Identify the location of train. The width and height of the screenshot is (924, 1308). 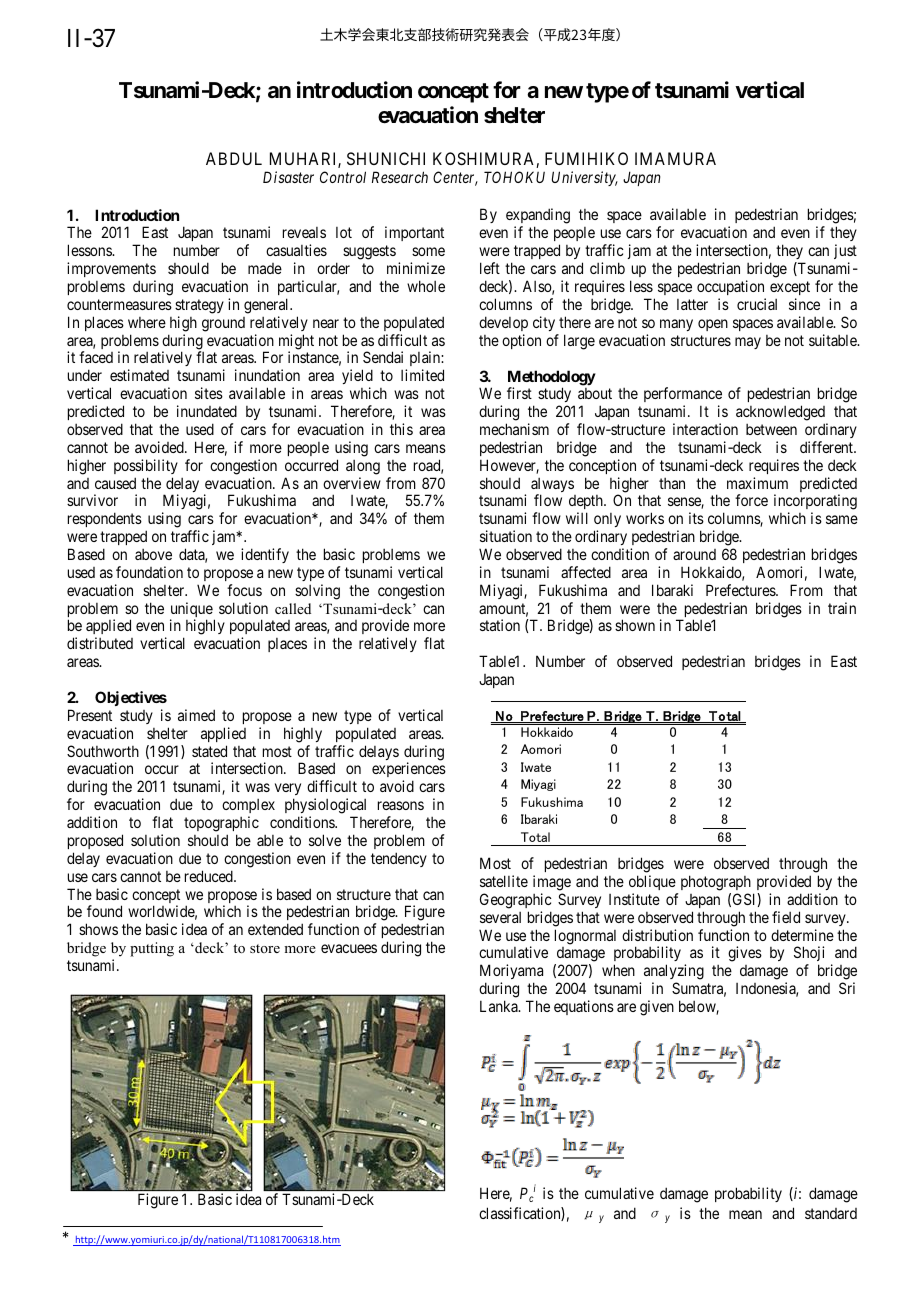
(842, 608).
